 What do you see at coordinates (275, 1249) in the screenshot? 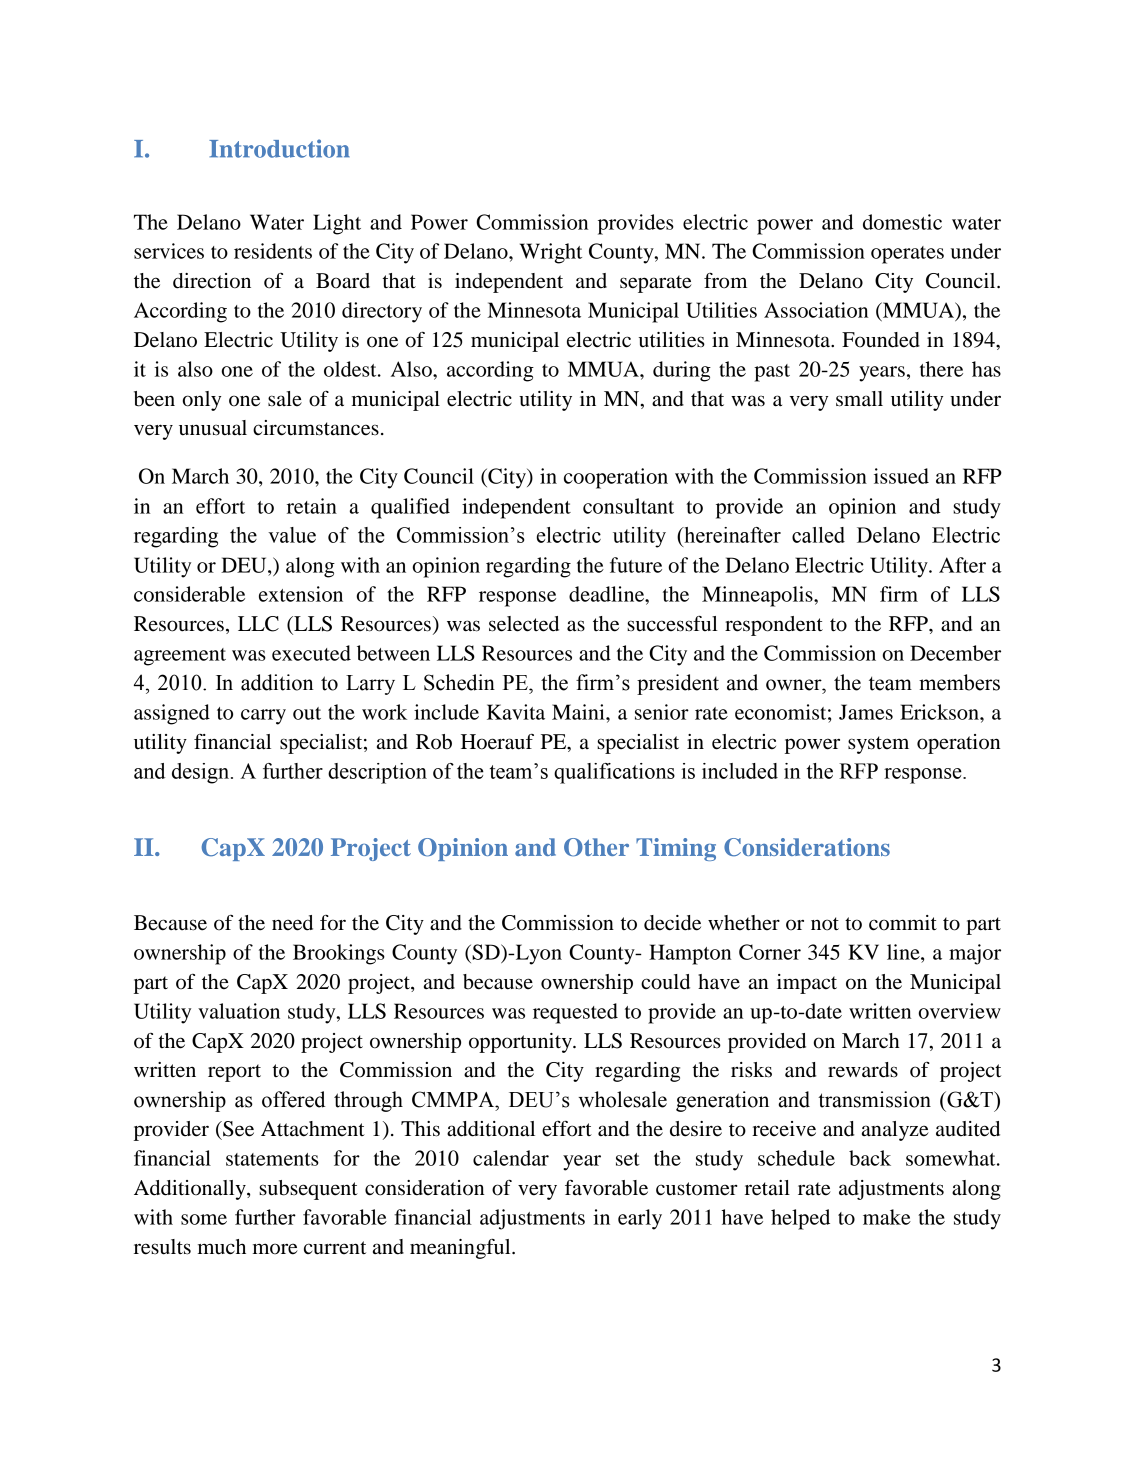
I see `more` at bounding box center [275, 1249].
